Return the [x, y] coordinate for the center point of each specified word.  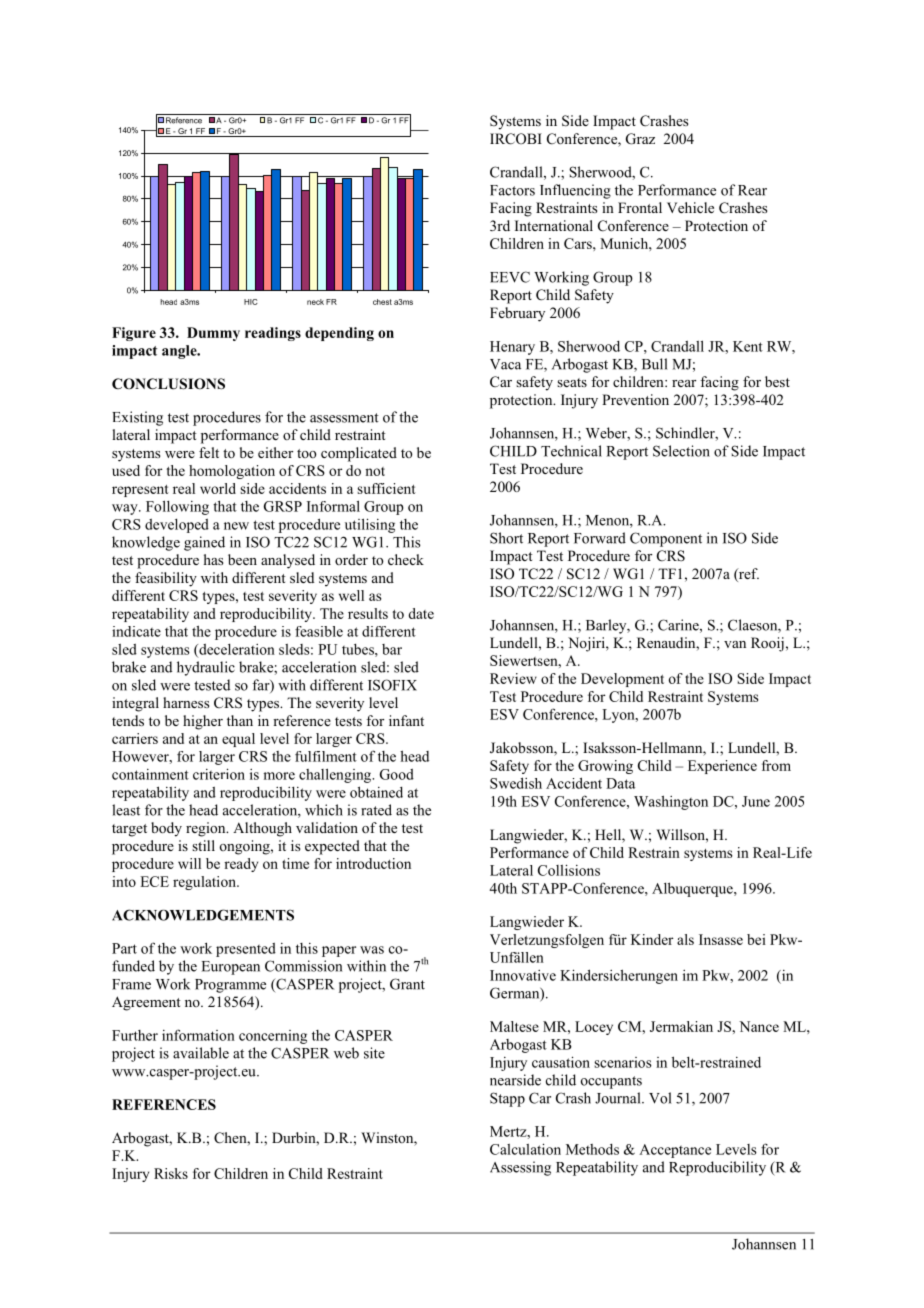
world [218, 488]
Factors [512, 190]
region [207, 829]
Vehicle [690, 207]
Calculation [525, 1149]
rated [376, 810]
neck [315, 302]
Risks [171, 1173]
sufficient [386, 488]
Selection [681, 451]
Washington [671, 802]
